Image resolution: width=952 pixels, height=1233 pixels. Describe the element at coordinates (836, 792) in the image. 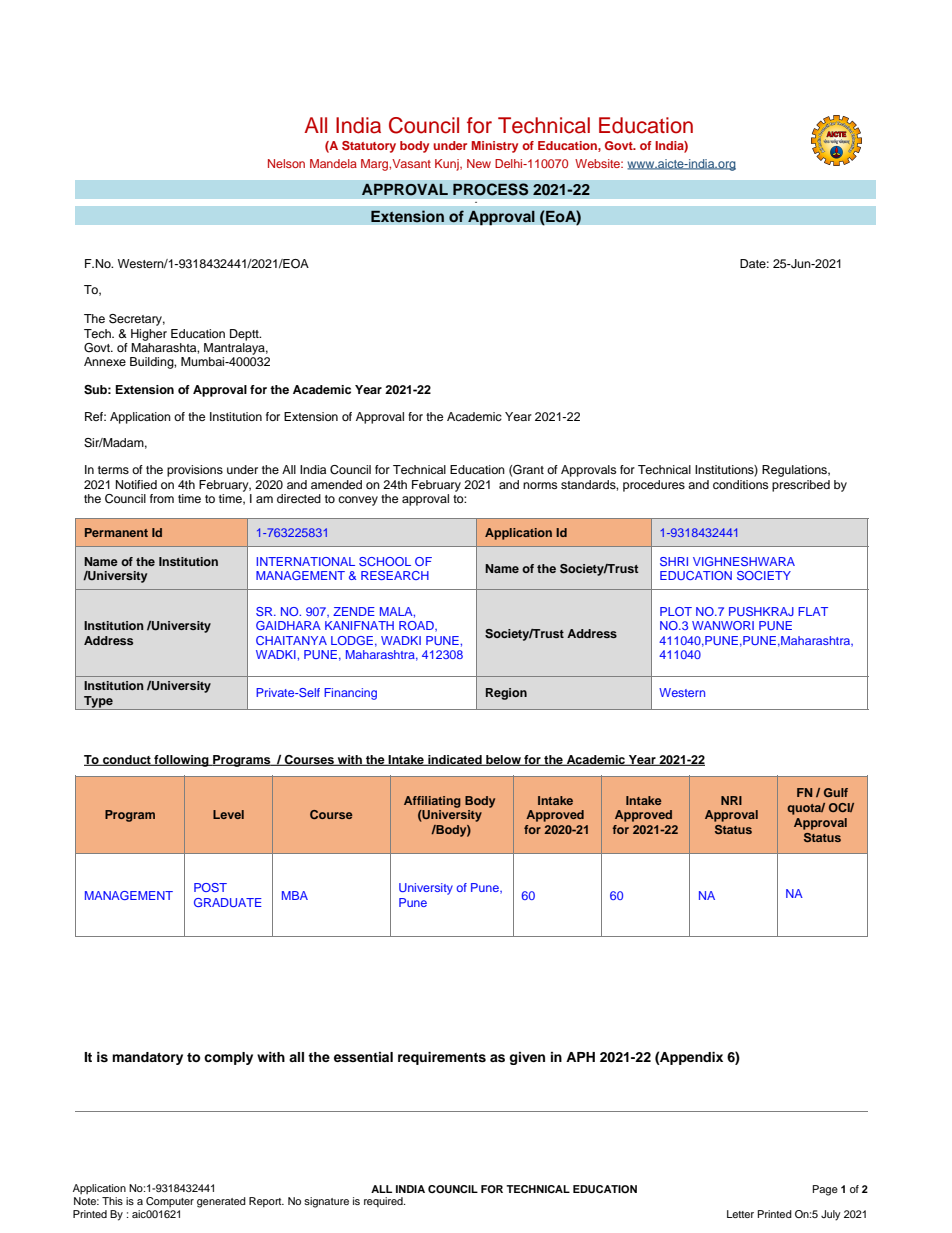

I see `Gulf` at that location.
